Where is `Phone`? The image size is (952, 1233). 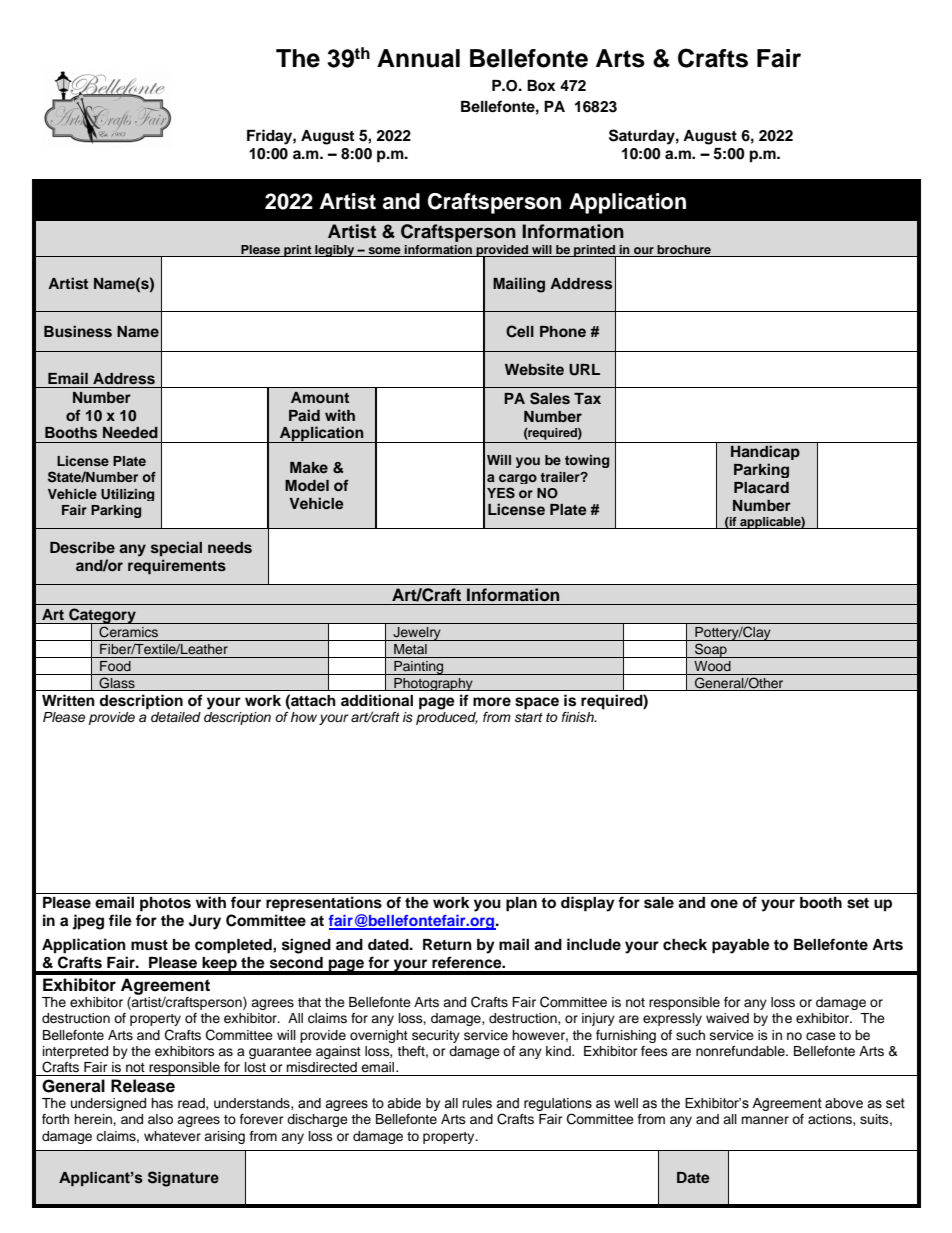
Phone is located at coordinates (563, 331).
